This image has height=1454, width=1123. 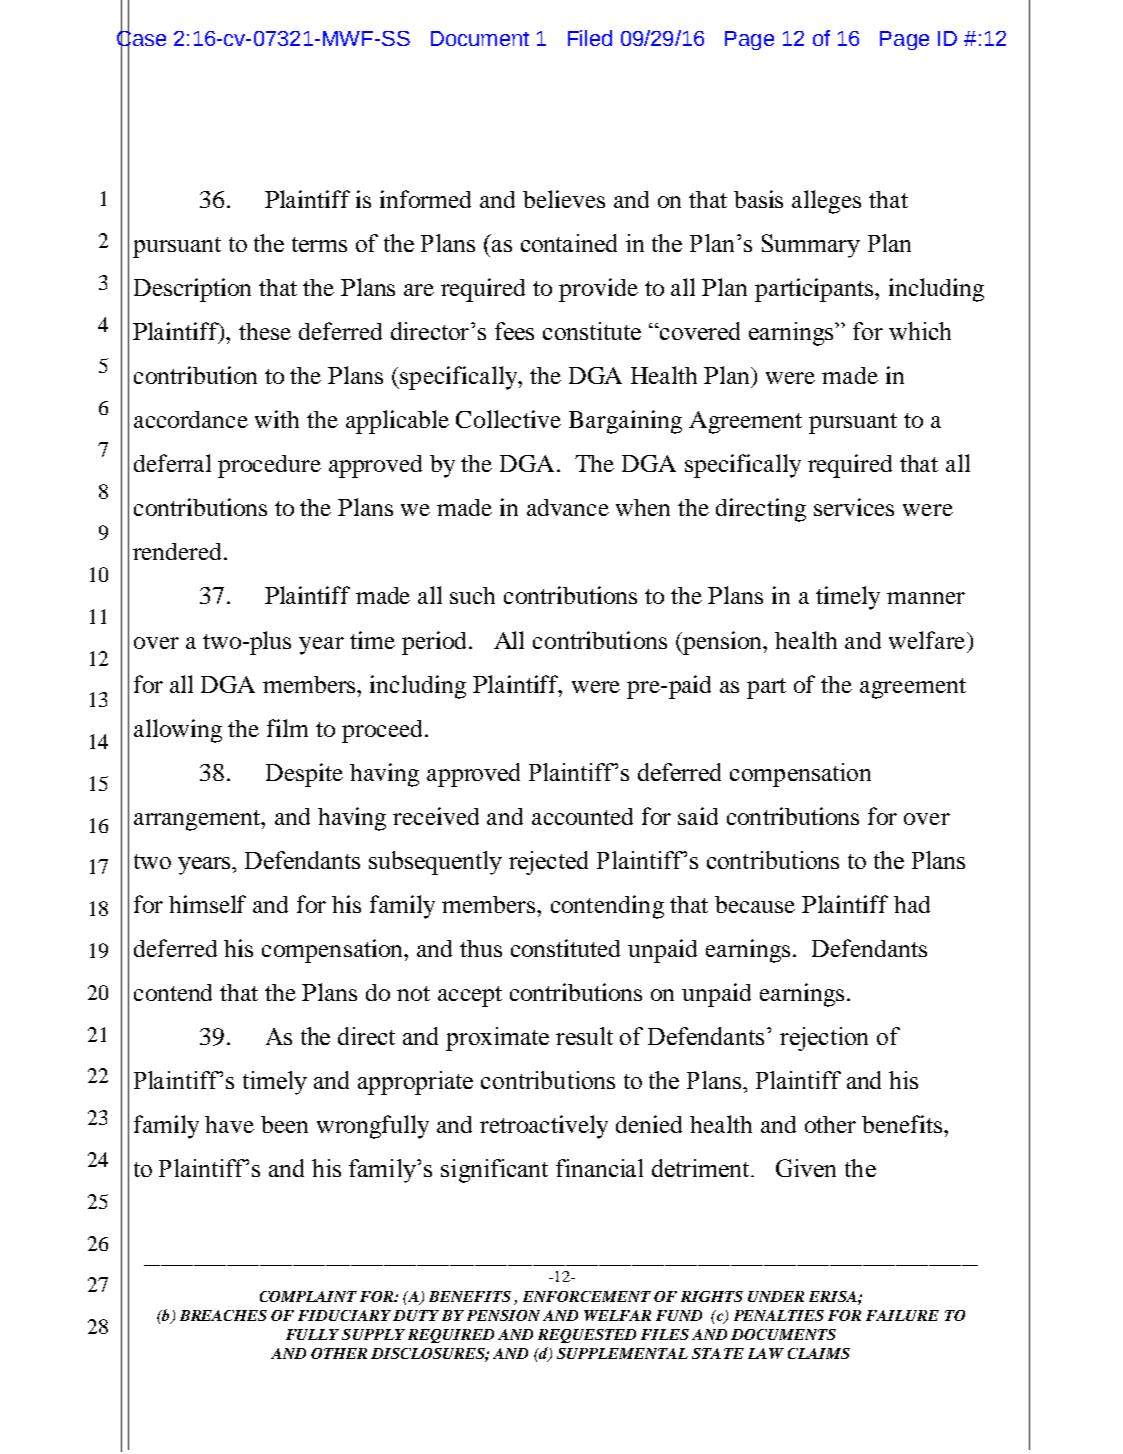 What do you see at coordinates (587, 1296) in the image?
I see `ENFORCEMENT` at bounding box center [587, 1296].
